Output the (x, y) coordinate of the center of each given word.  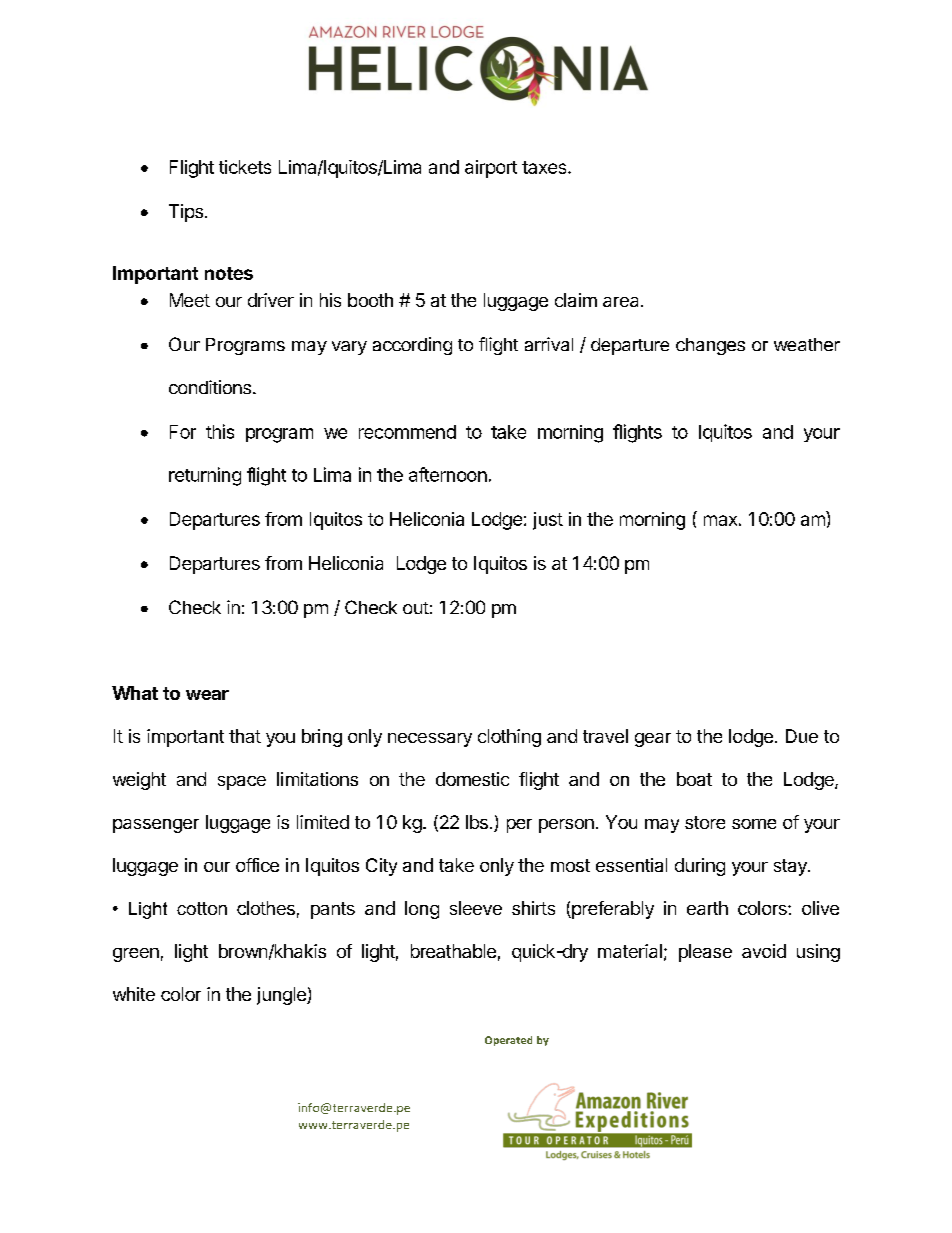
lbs (477, 822)
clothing (509, 738)
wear (207, 695)
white (134, 994)
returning (205, 476)
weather (807, 344)
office (257, 865)
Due (802, 736)
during (700, 867)
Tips (186, 213)
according (412, 346)
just (548, 521)
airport (491, 169)
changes (710, 346)
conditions (210, 387)
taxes (545, 167)
